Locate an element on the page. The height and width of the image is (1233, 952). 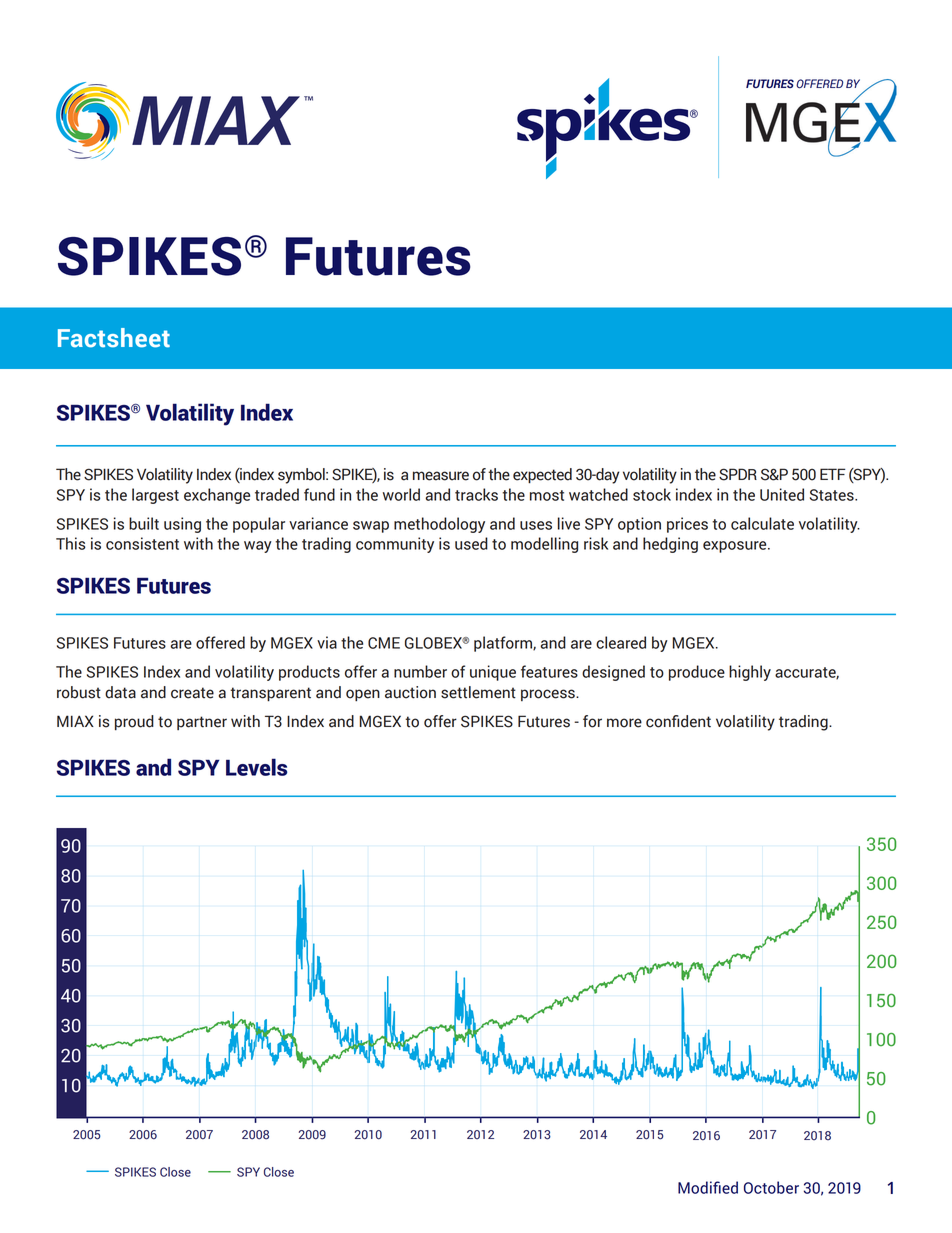
Levels is located at coordinates (256, 767).
